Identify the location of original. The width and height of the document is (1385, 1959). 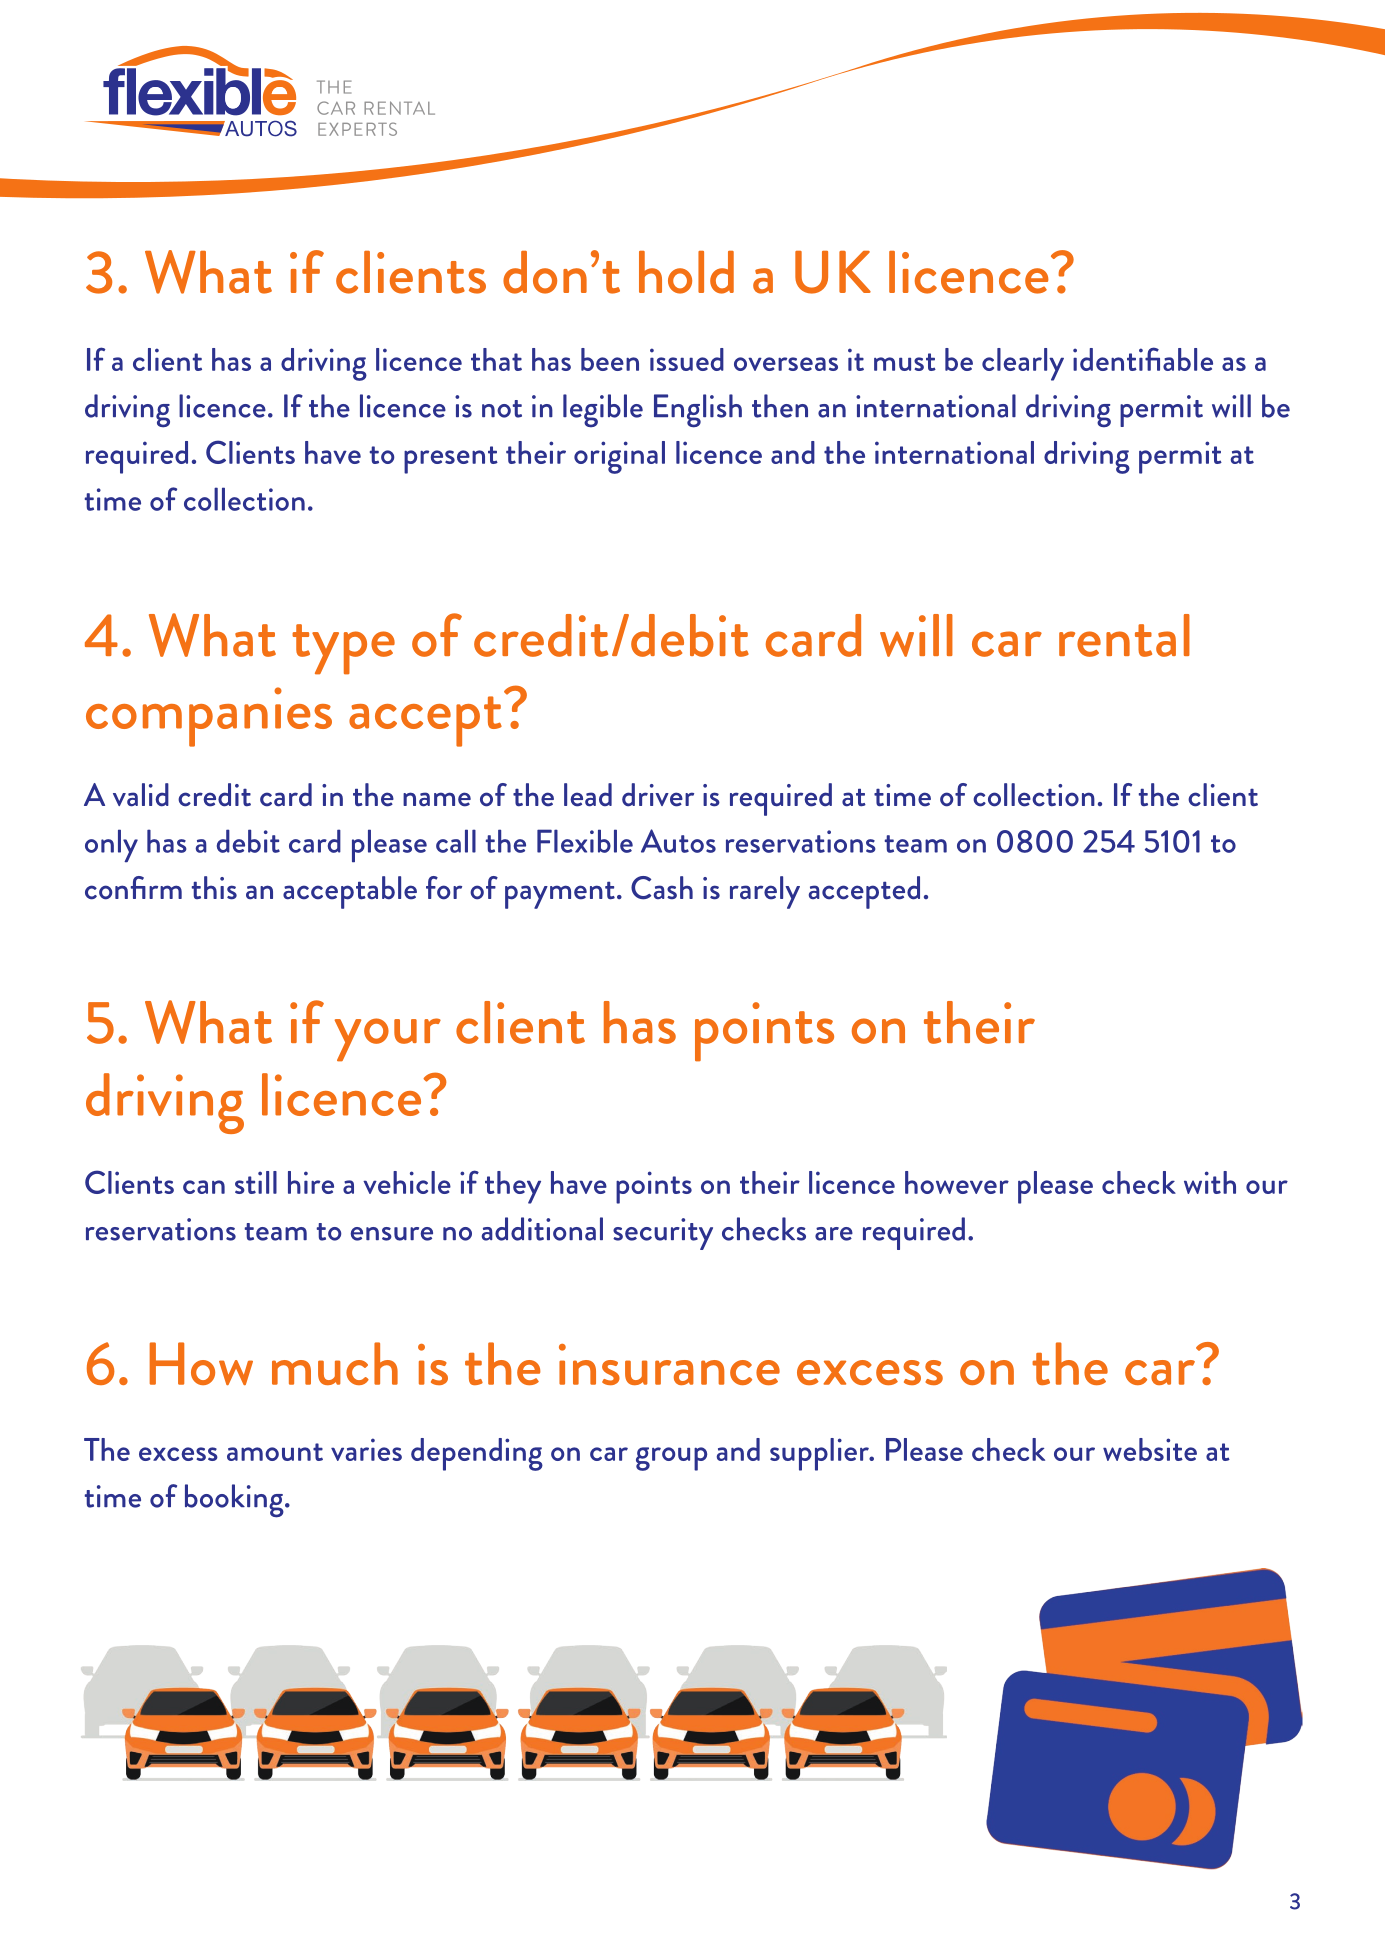
(619, 457).
